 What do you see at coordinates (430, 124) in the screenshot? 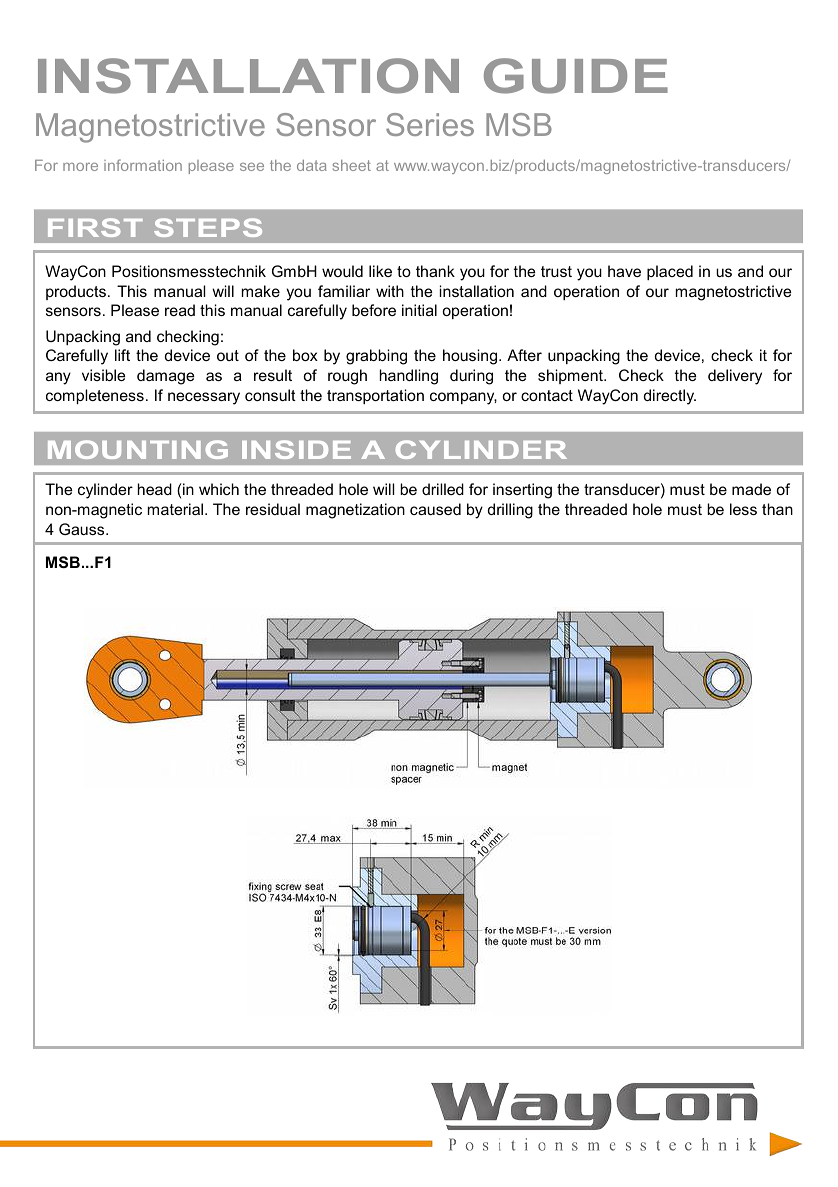
I see `Series` at bounding box center [430, 124].
